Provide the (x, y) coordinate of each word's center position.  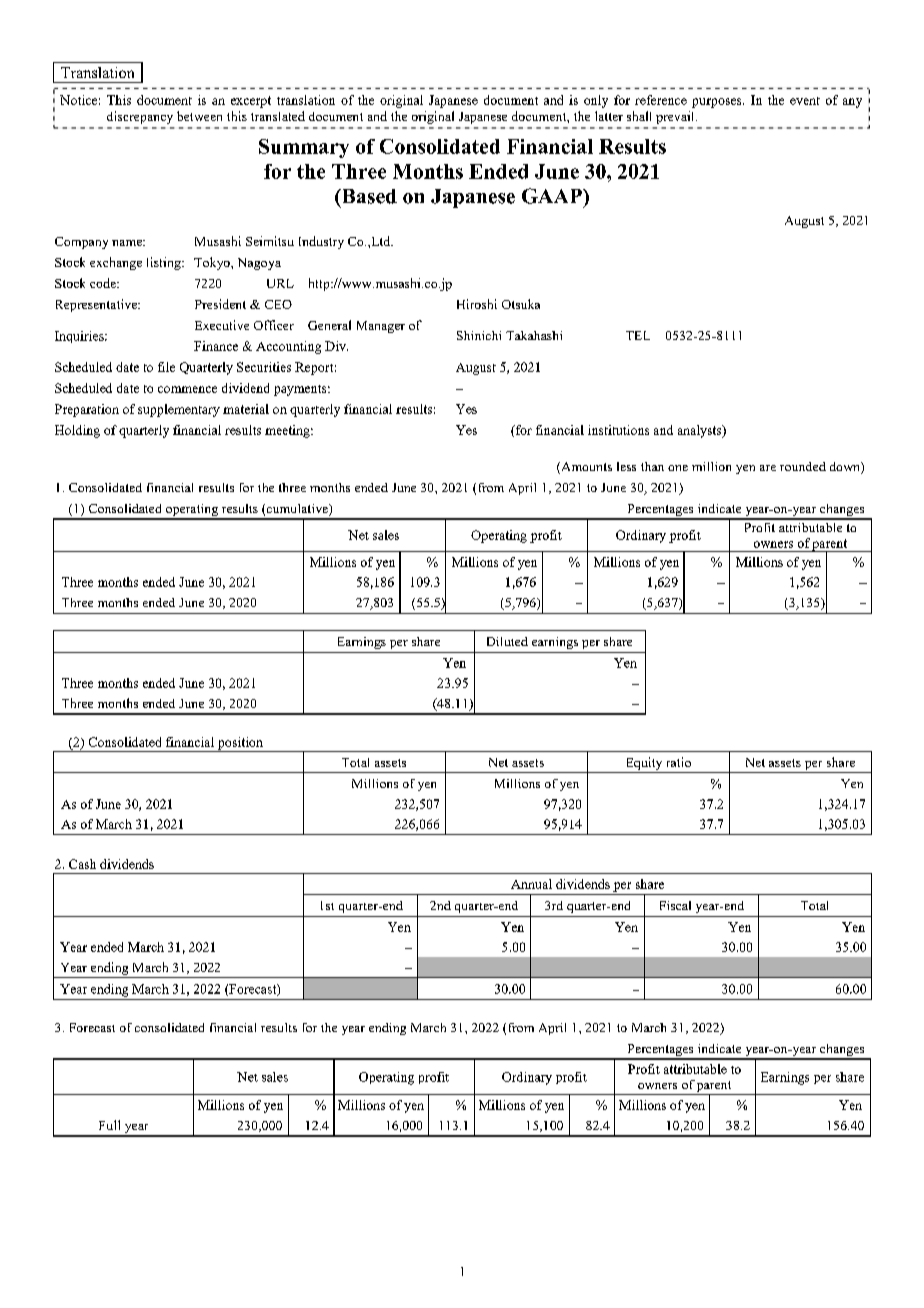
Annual (531, 884)
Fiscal (675, 905)
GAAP (553, 196)
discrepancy (140, 117)
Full (109, 1125)
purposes (718, 103)
